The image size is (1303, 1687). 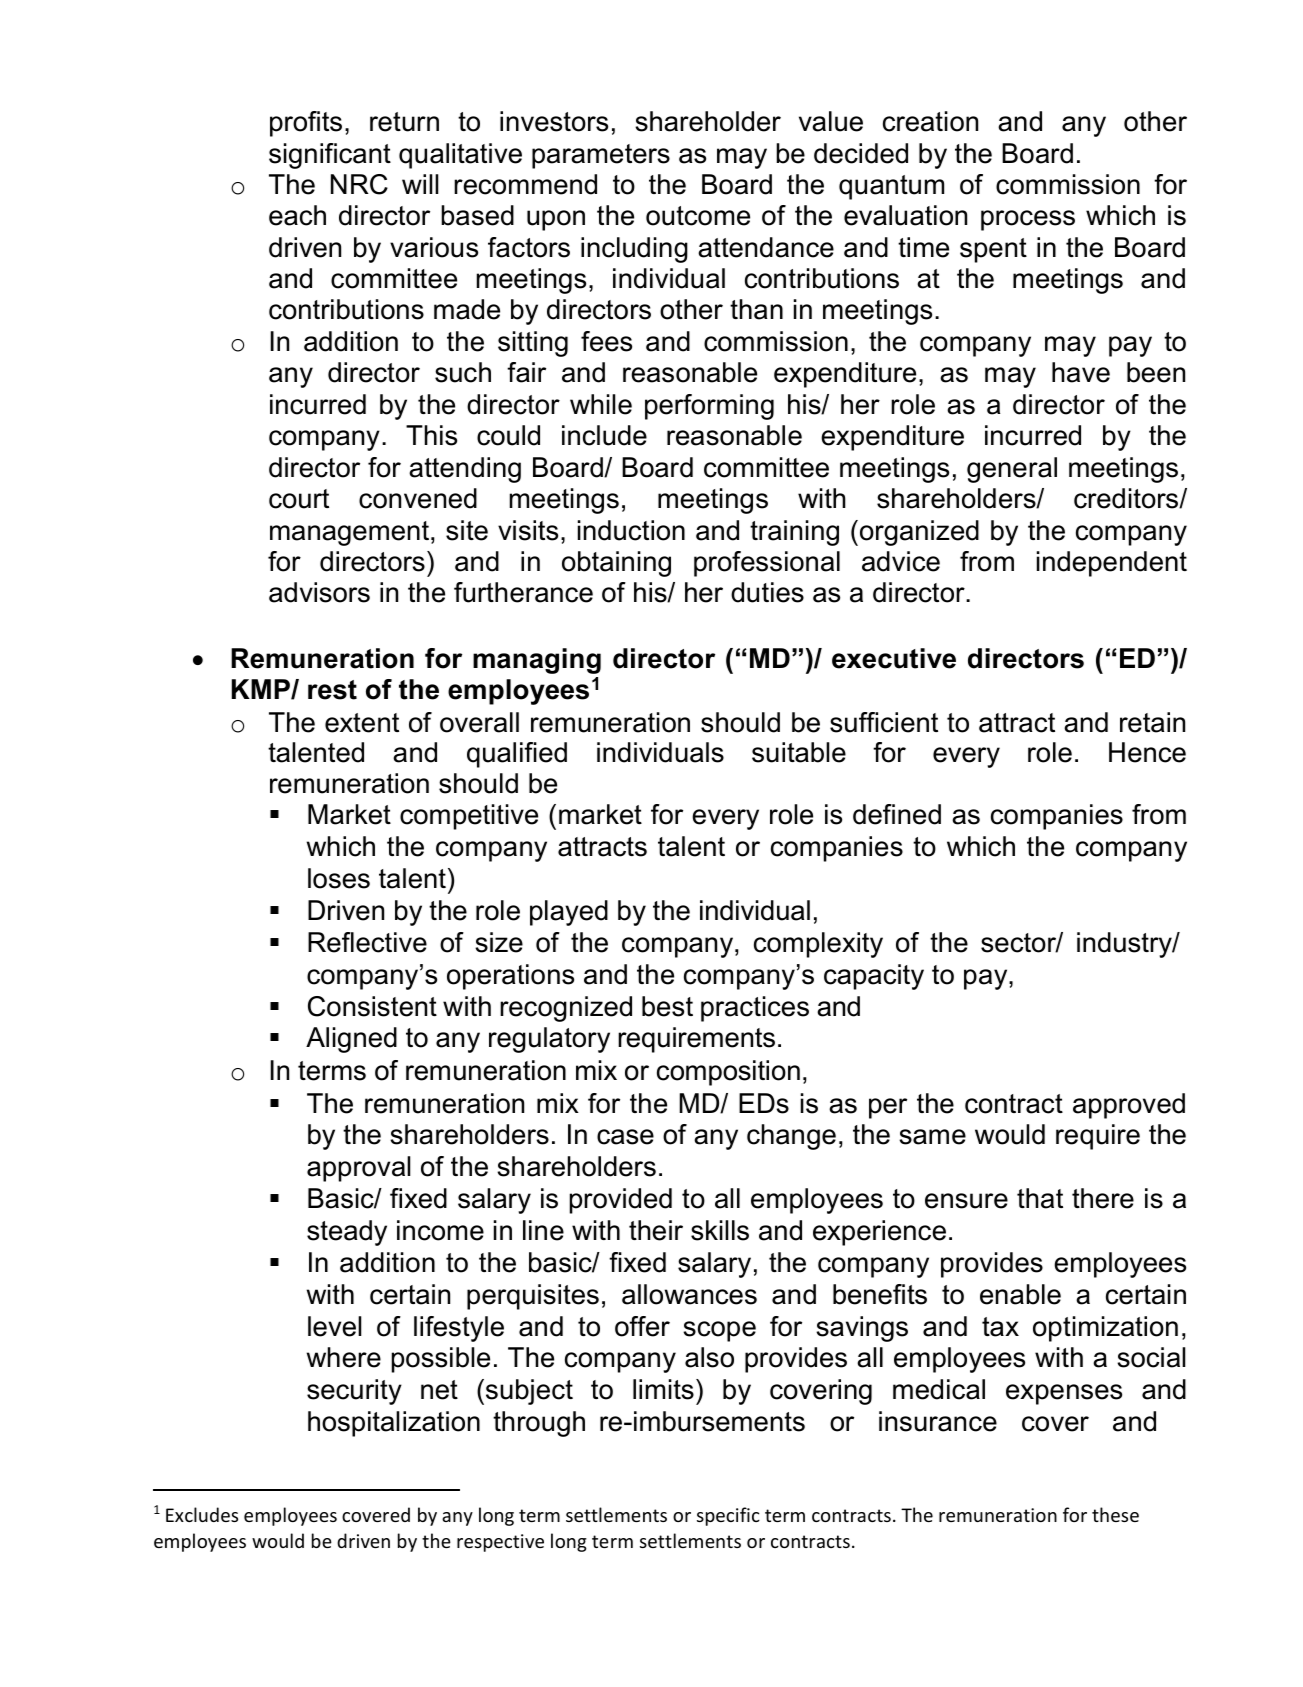 I want to click on court, so click(x=299, y=499).
